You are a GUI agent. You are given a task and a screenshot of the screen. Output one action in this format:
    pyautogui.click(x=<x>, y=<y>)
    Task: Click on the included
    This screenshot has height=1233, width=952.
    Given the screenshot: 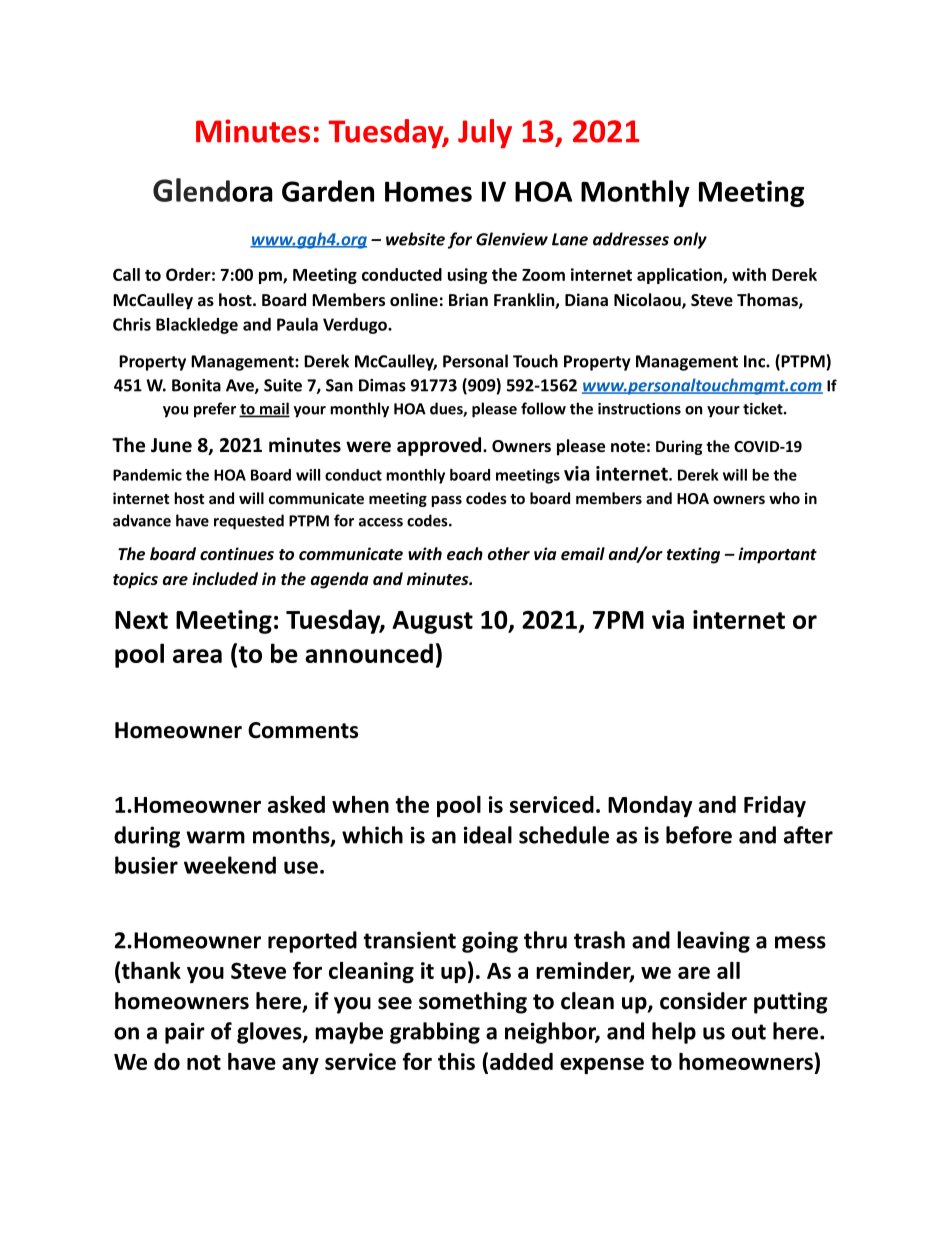 What is the action you would take?
    pyautogui.click(x=225, y=578)
